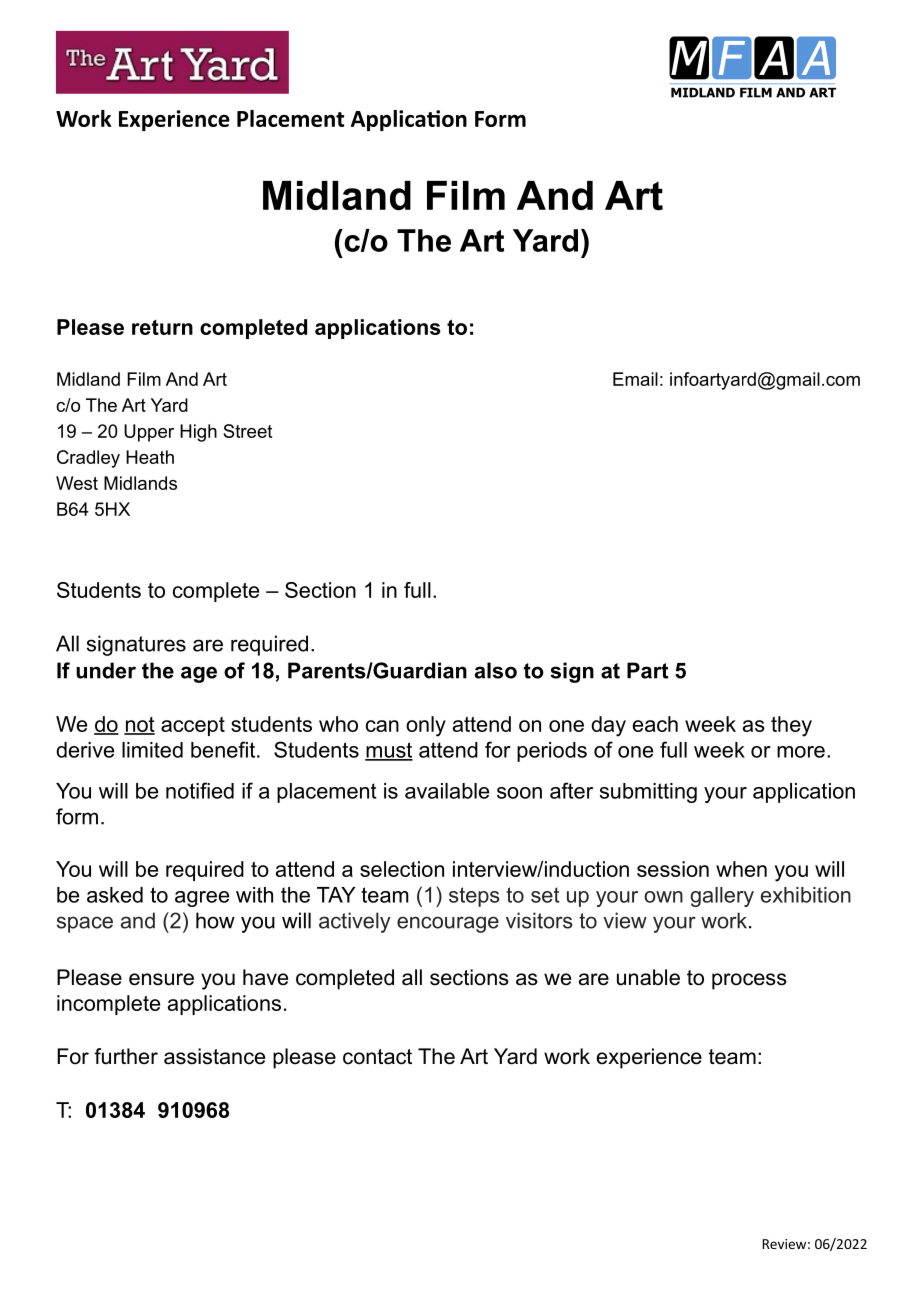 The width and height of the page is (924, 1308). Describe the element at coordinates (648, 793) in the page. I see `submitting` at that location.
